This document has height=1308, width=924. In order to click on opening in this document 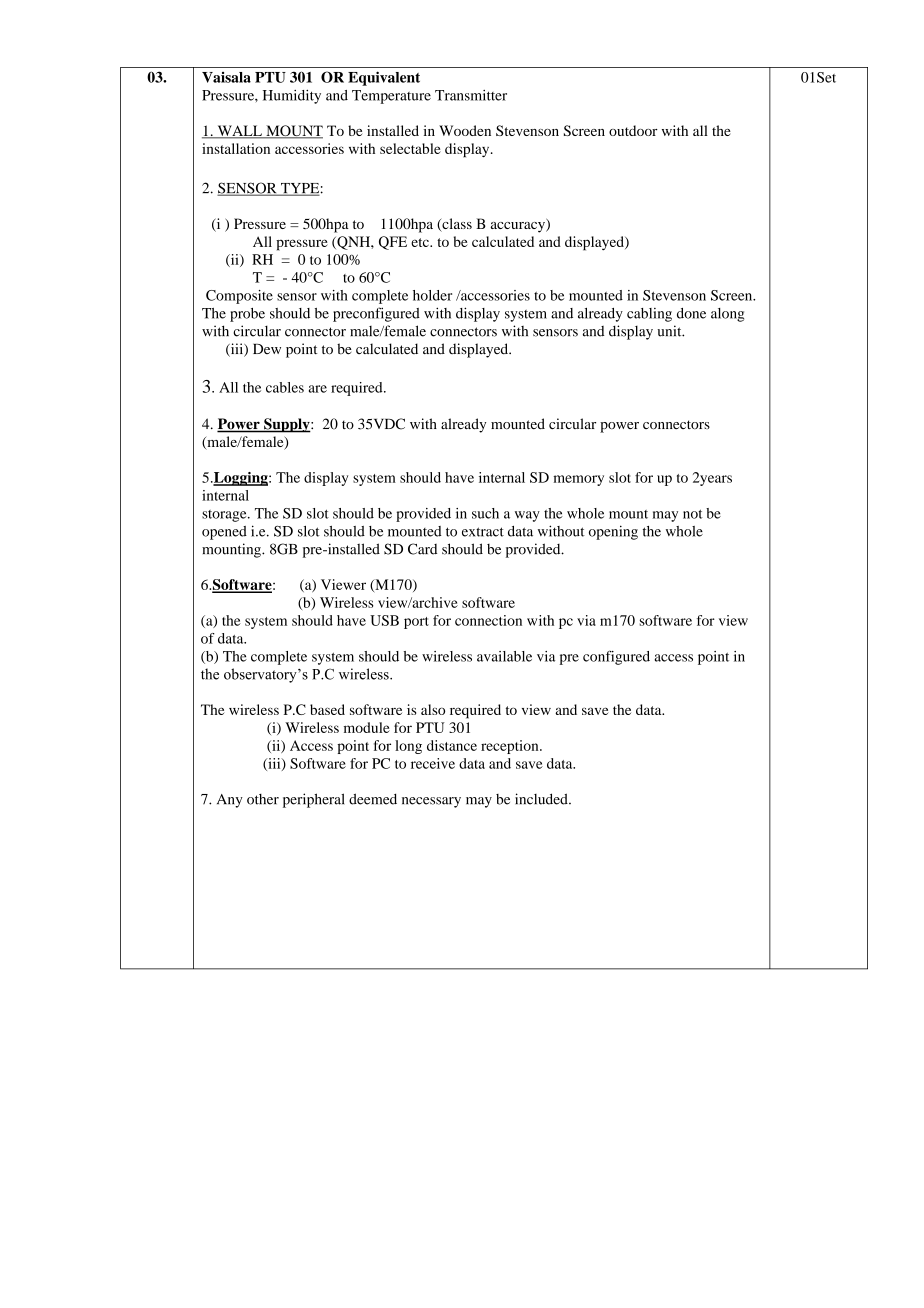, I will do `click(613, 532)`.
